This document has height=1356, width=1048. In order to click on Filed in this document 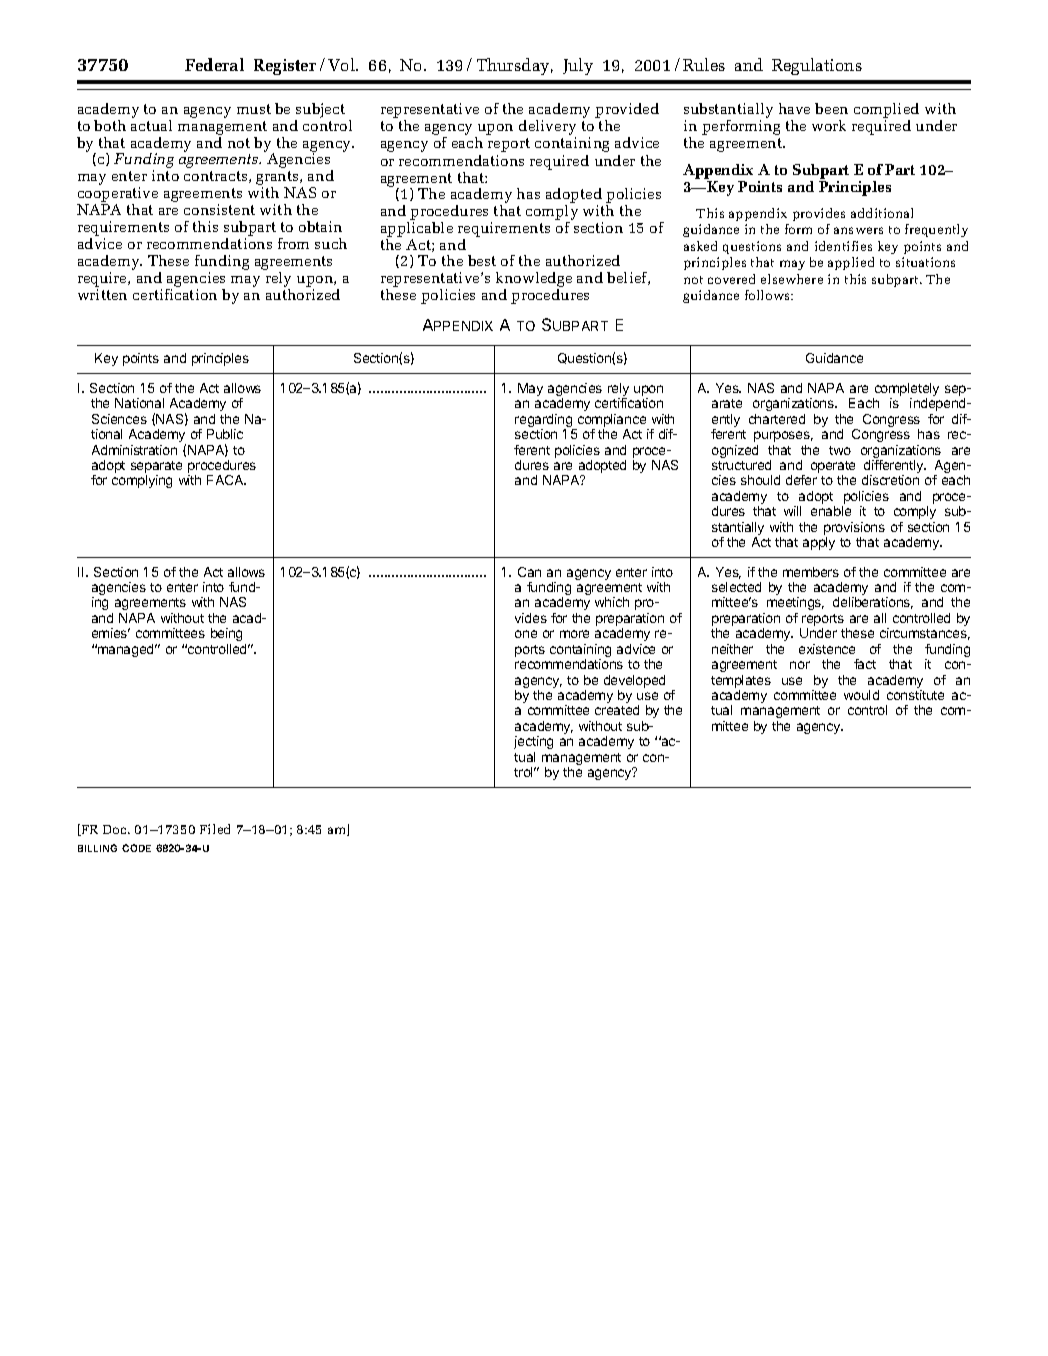, I will do `click(215, 829)`.
